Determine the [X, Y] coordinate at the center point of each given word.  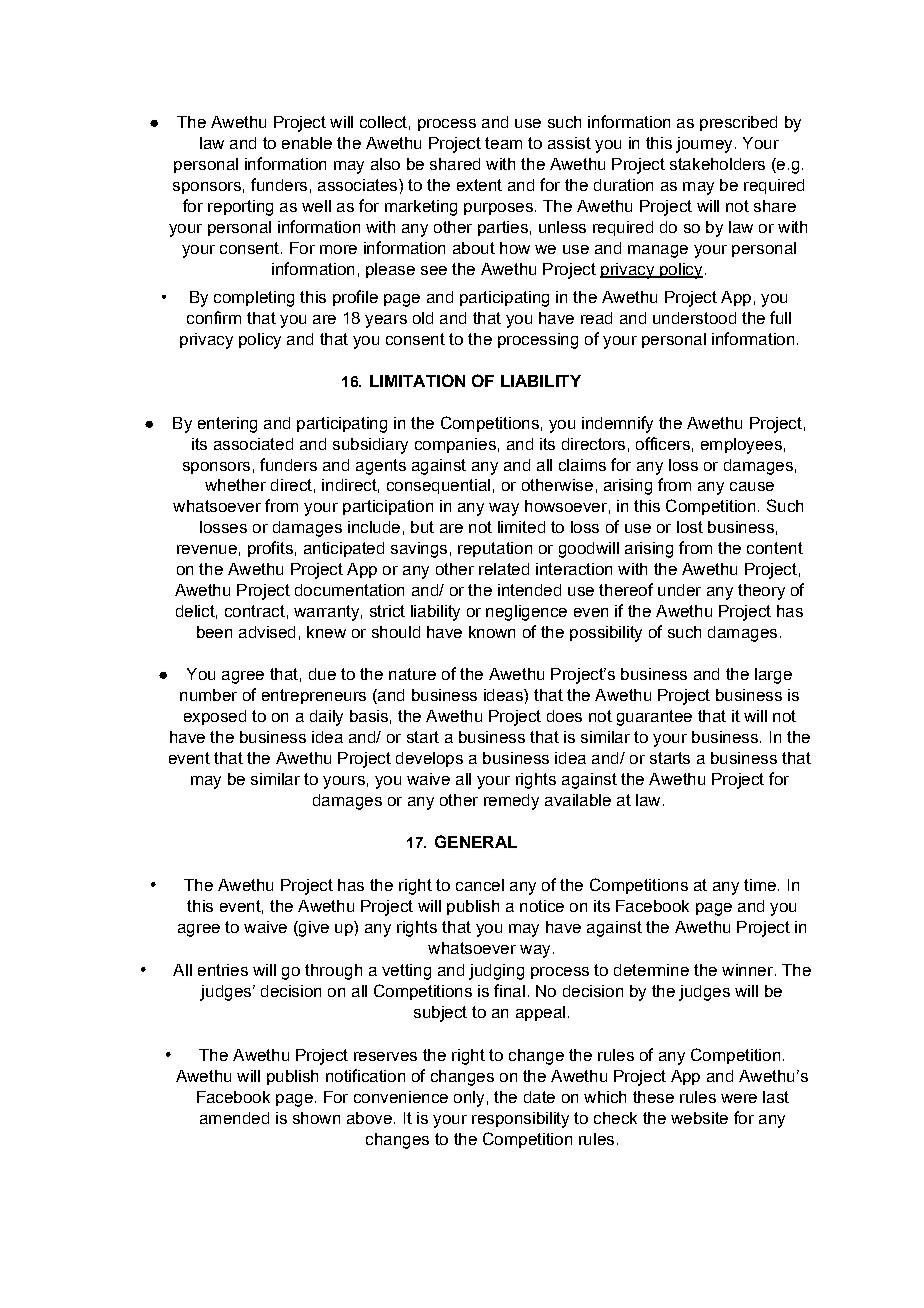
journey [704, 145]
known [492, 632]
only [469, 1099]
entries [223, 970]
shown [316, 1118]
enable [307, 143]
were [739, 1098]
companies [455, 445]
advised [267, 632]
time [760, 885]
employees [741, 446]
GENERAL [476, 841]
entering [227, 425]
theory [761, 592]
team [503, 143]
